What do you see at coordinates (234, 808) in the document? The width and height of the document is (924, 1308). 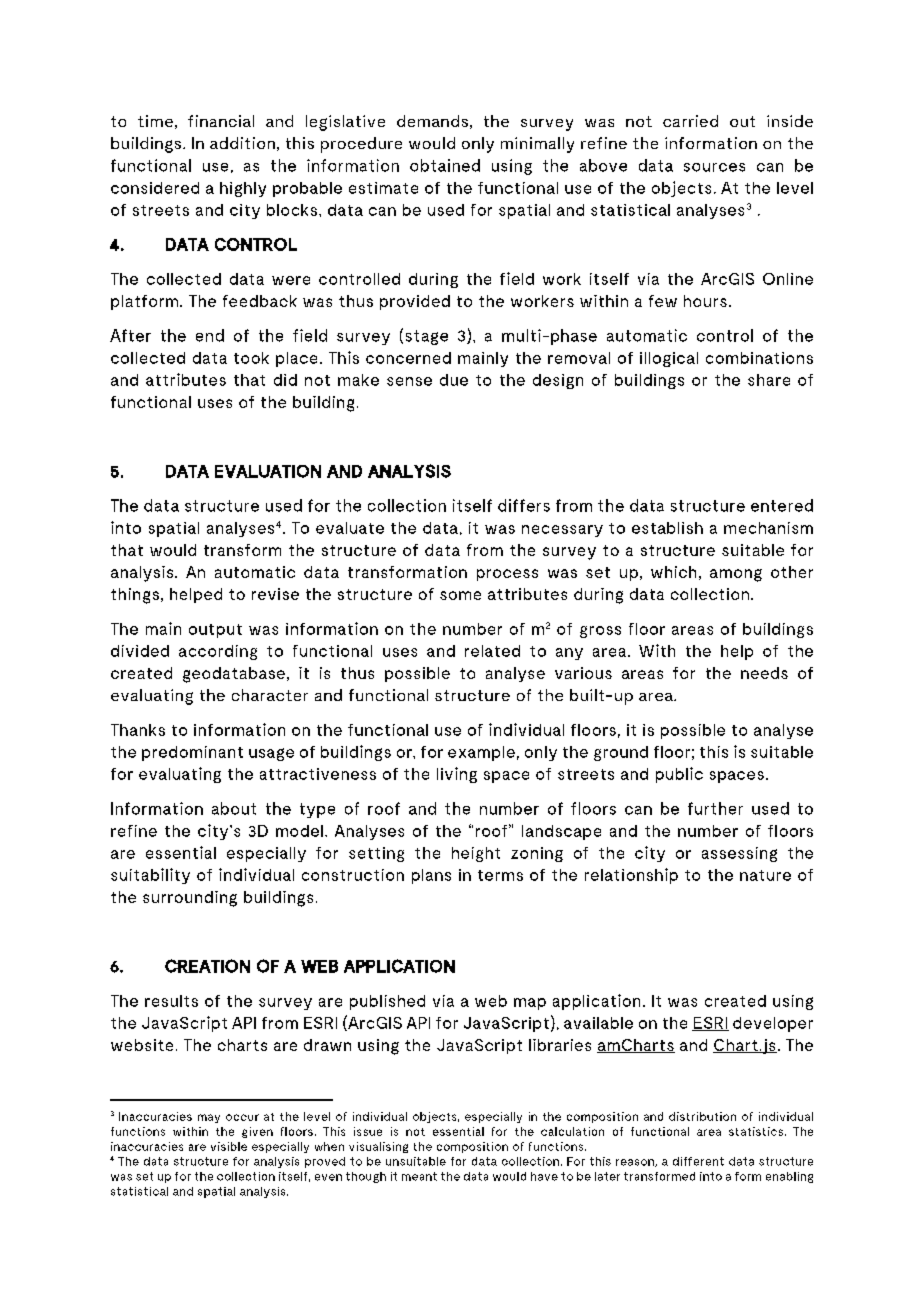 I see `about` at bounding box center [234, 808].
